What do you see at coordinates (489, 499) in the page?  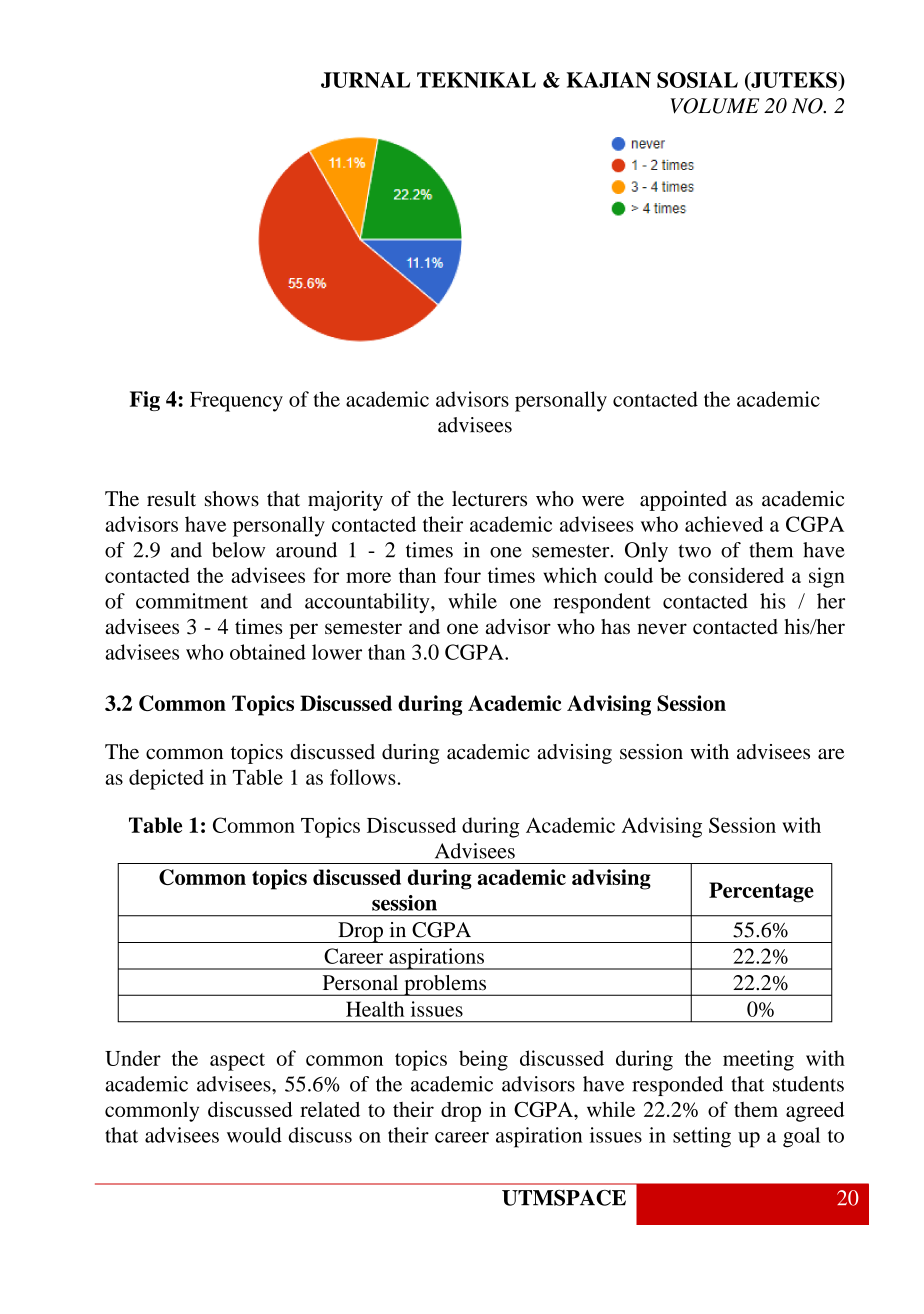 I see `lecturers` at bounding box center [489, 499].
